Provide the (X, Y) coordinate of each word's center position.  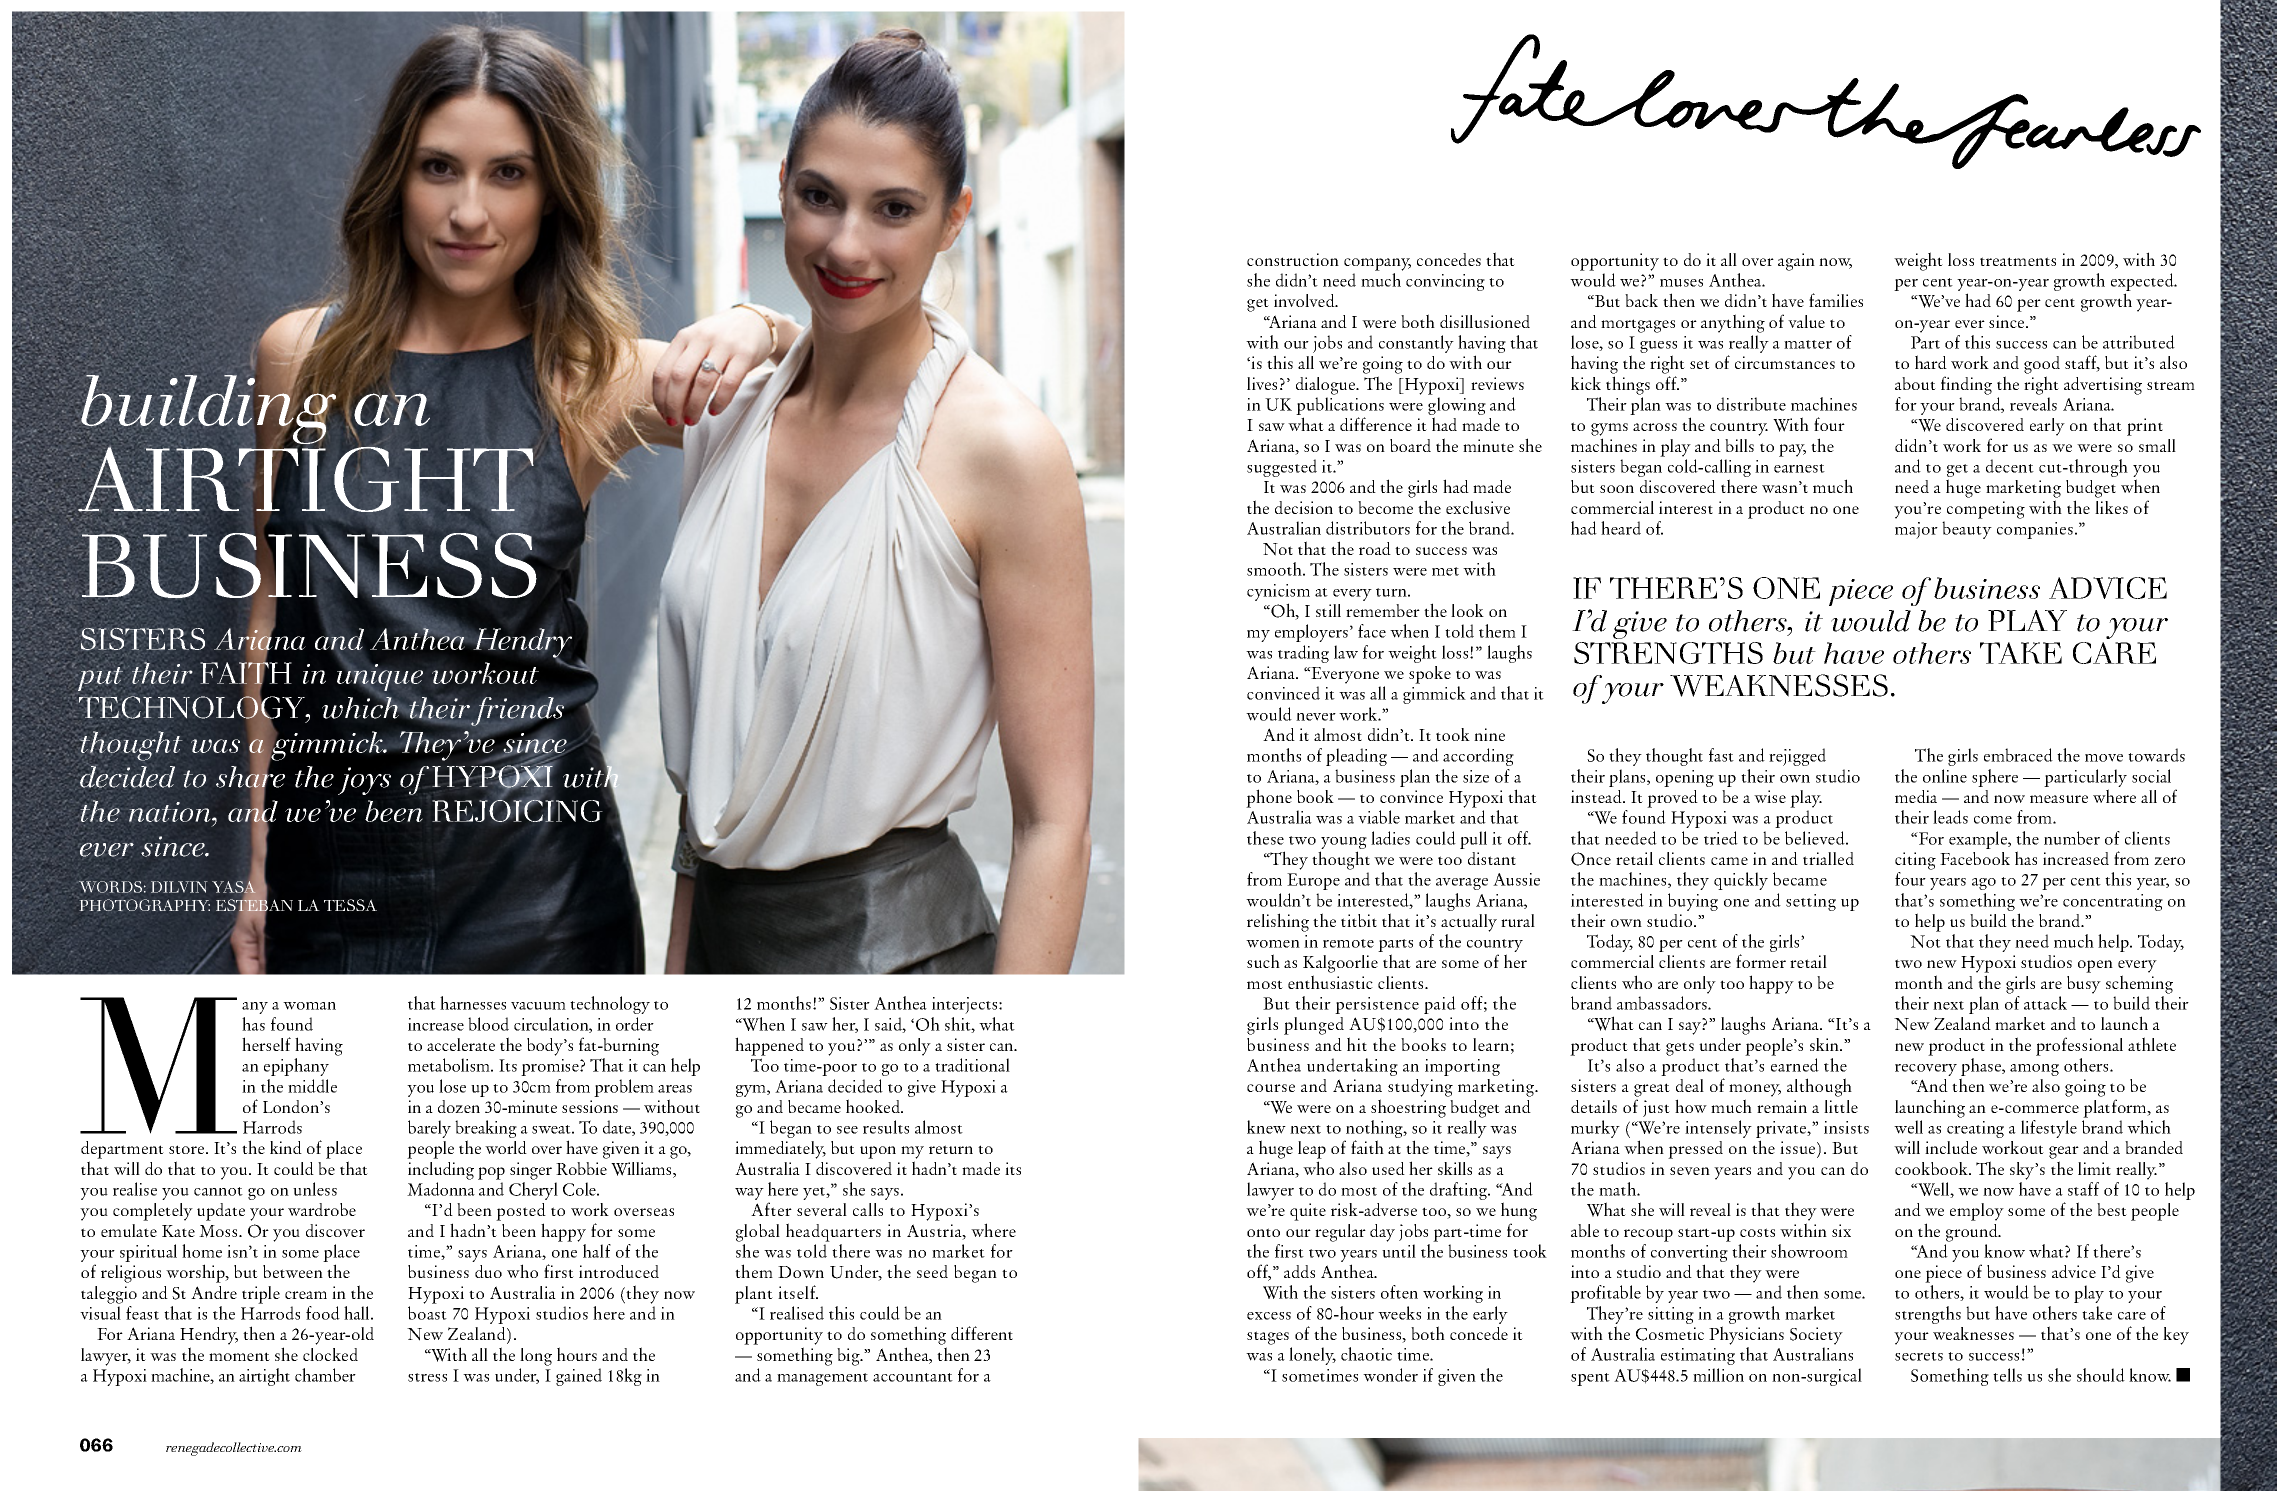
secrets (1919, 1356)
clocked (330, 1354)
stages (1268, 1338)
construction (1293, 259)
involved (1305, 300)
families (1836, 300)
